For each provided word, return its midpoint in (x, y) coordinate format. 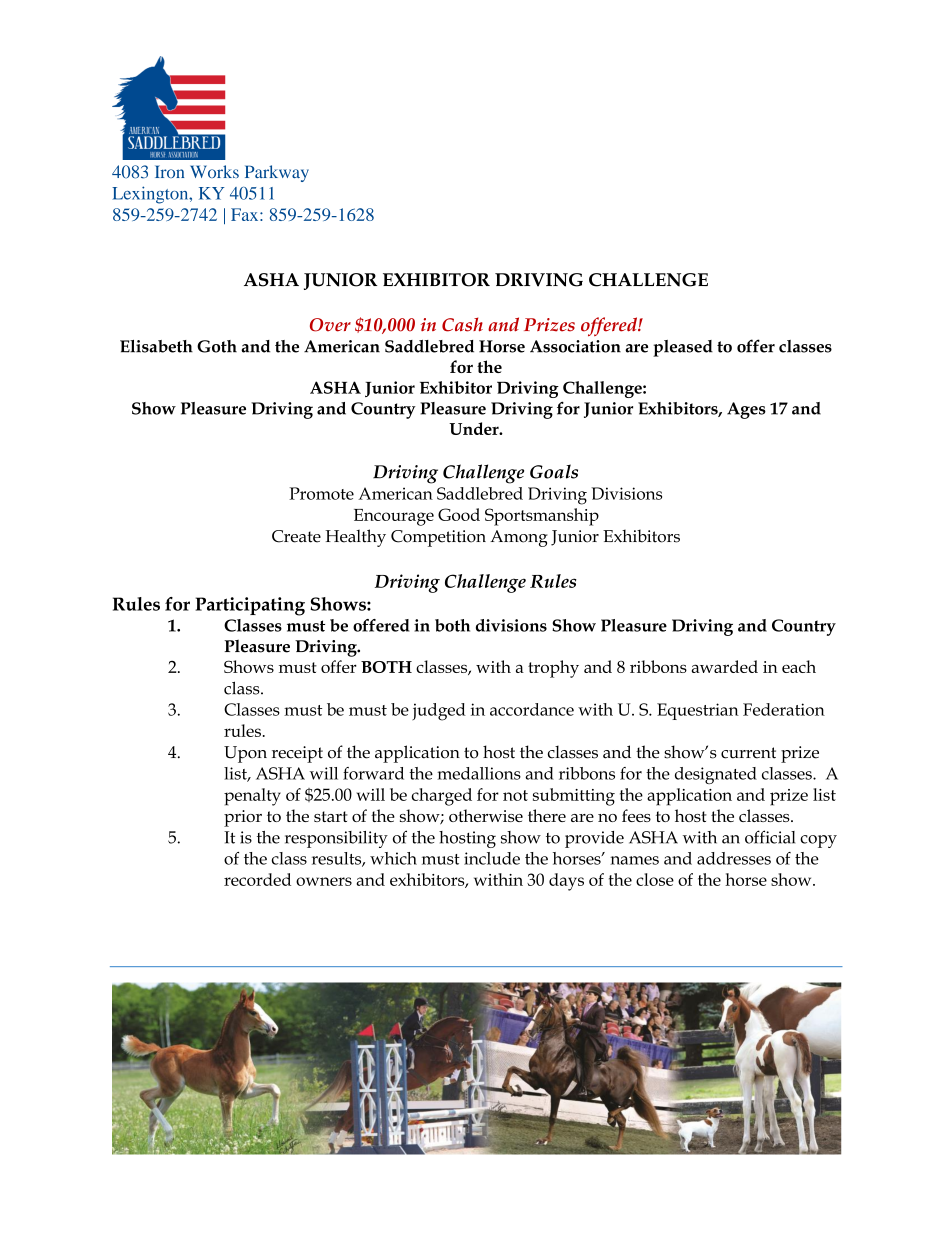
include (492, 858)
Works (214, 171)
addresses (734, 858)
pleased (683, 348)
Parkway (277, 173)
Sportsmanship (542, 517)
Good (459, 514)
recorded (257, 879)
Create (296, 536)
